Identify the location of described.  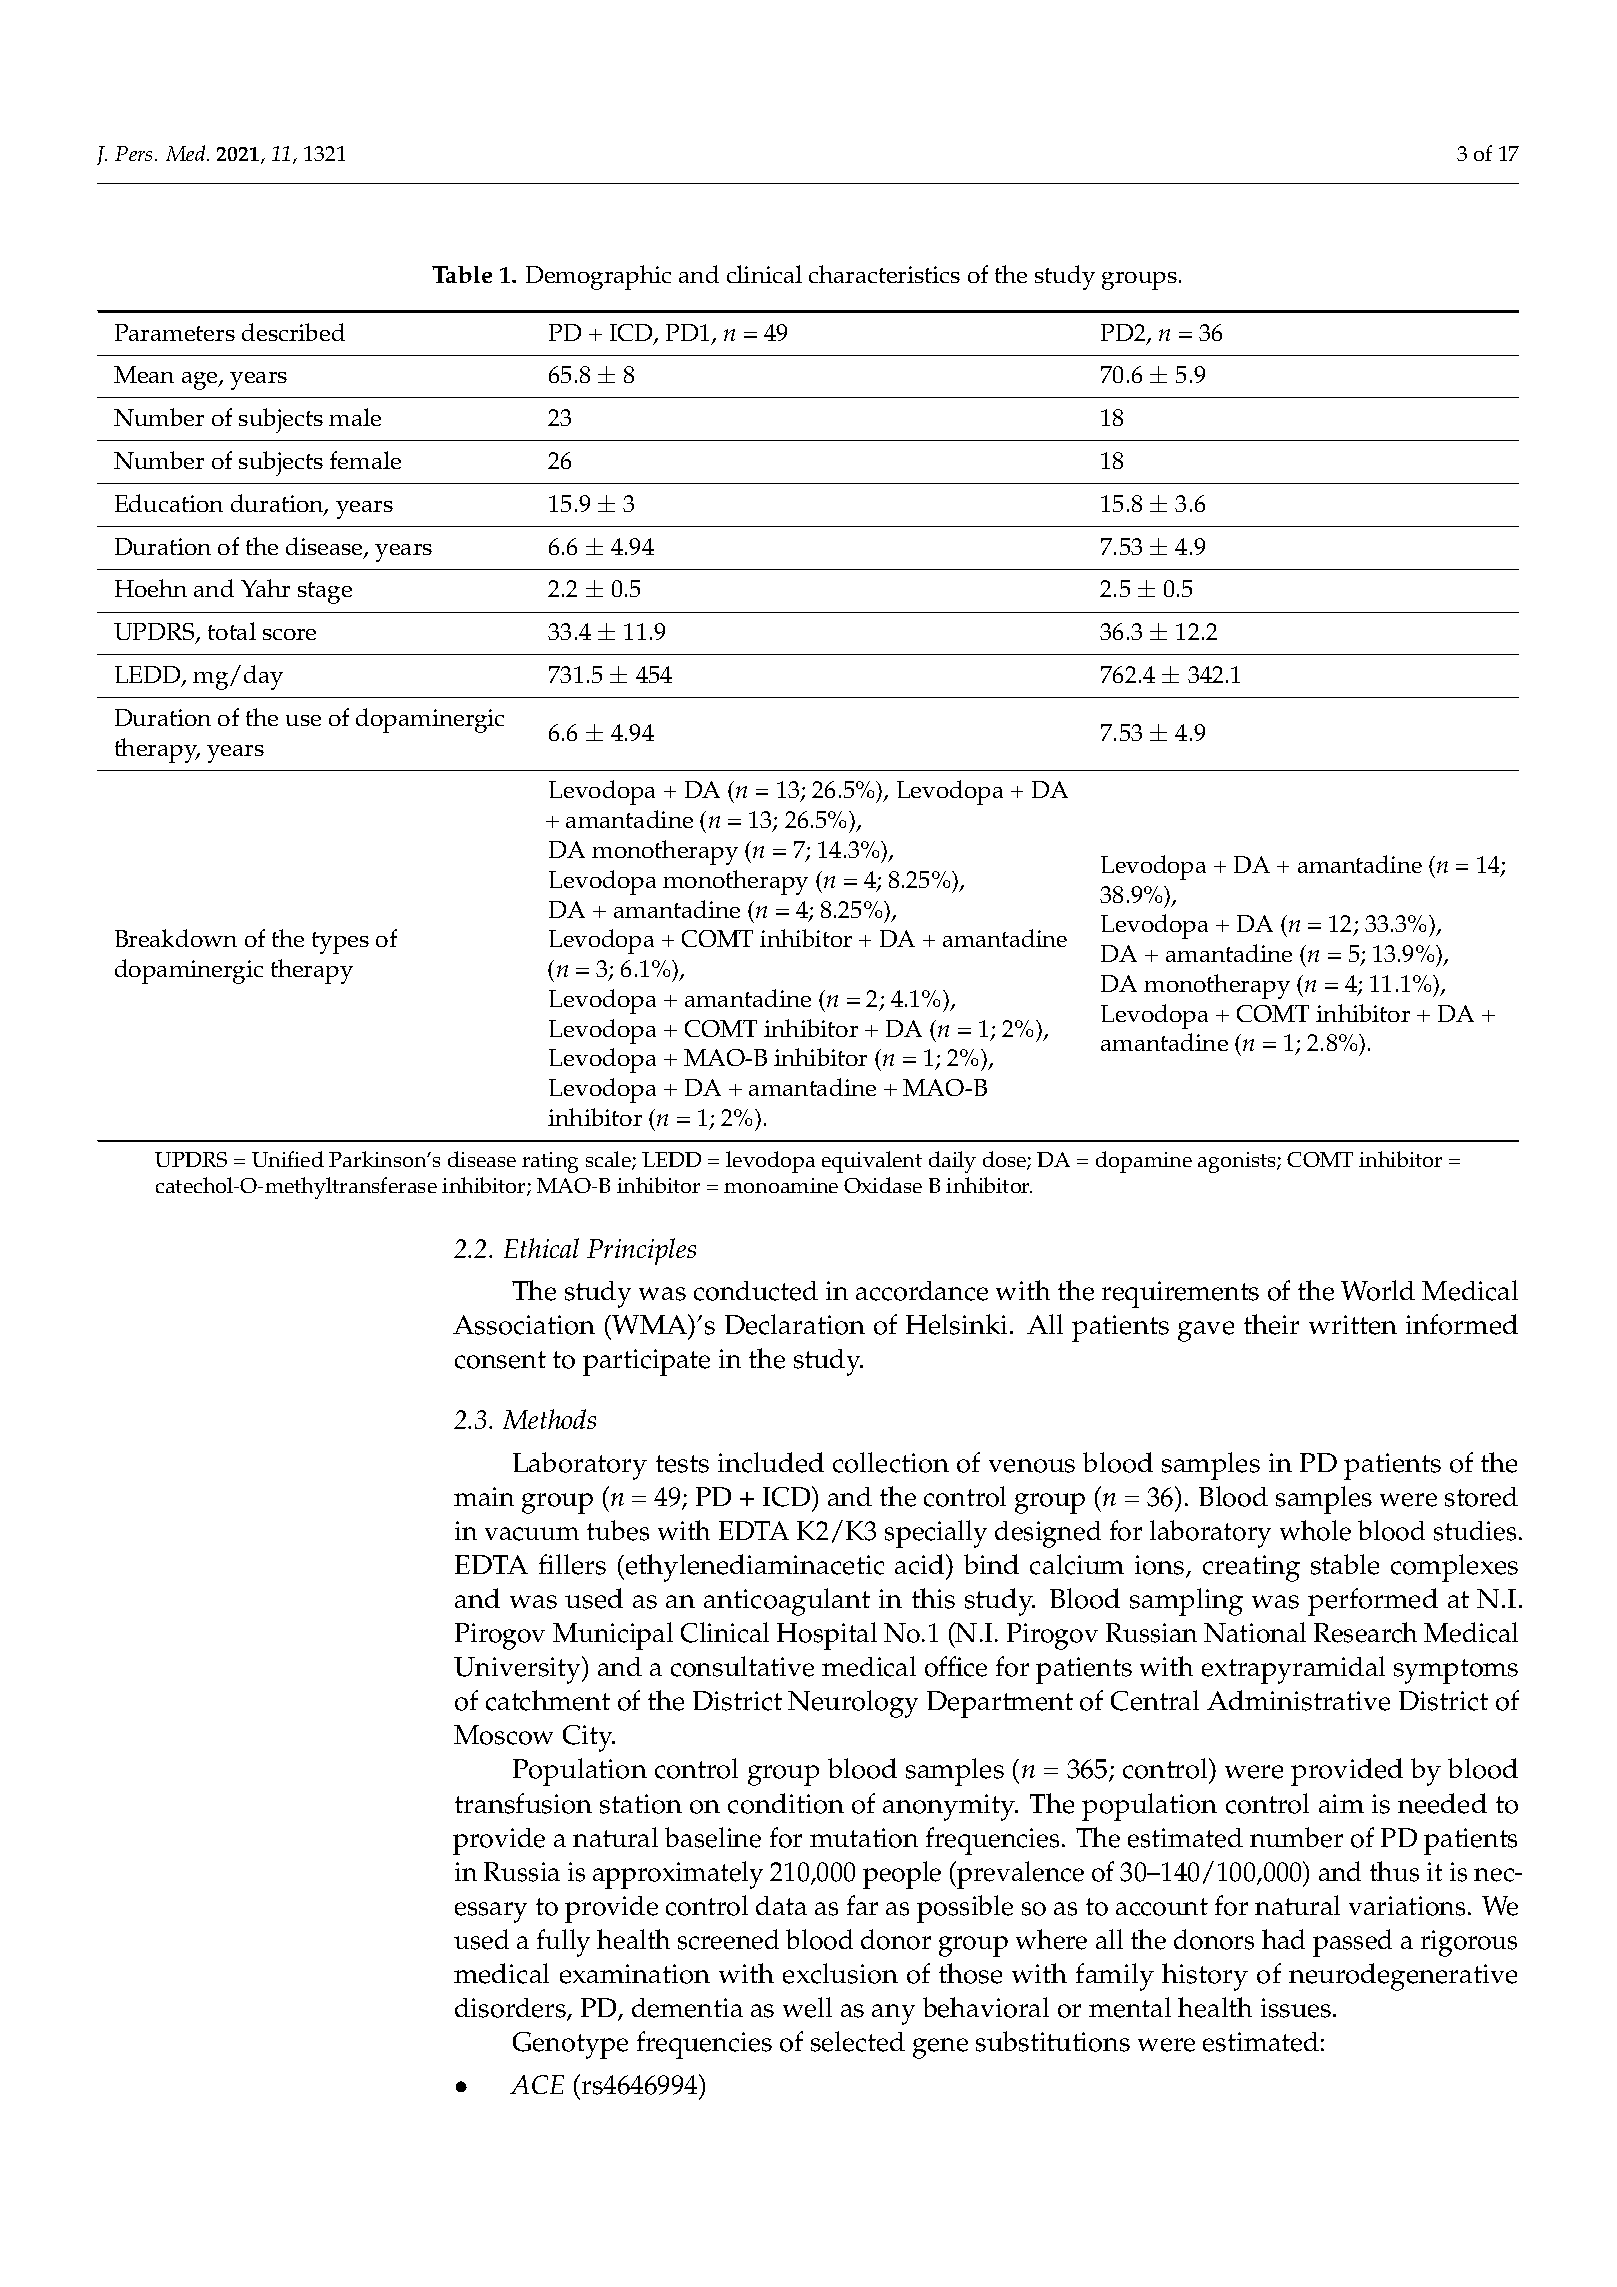
(293, 332).
